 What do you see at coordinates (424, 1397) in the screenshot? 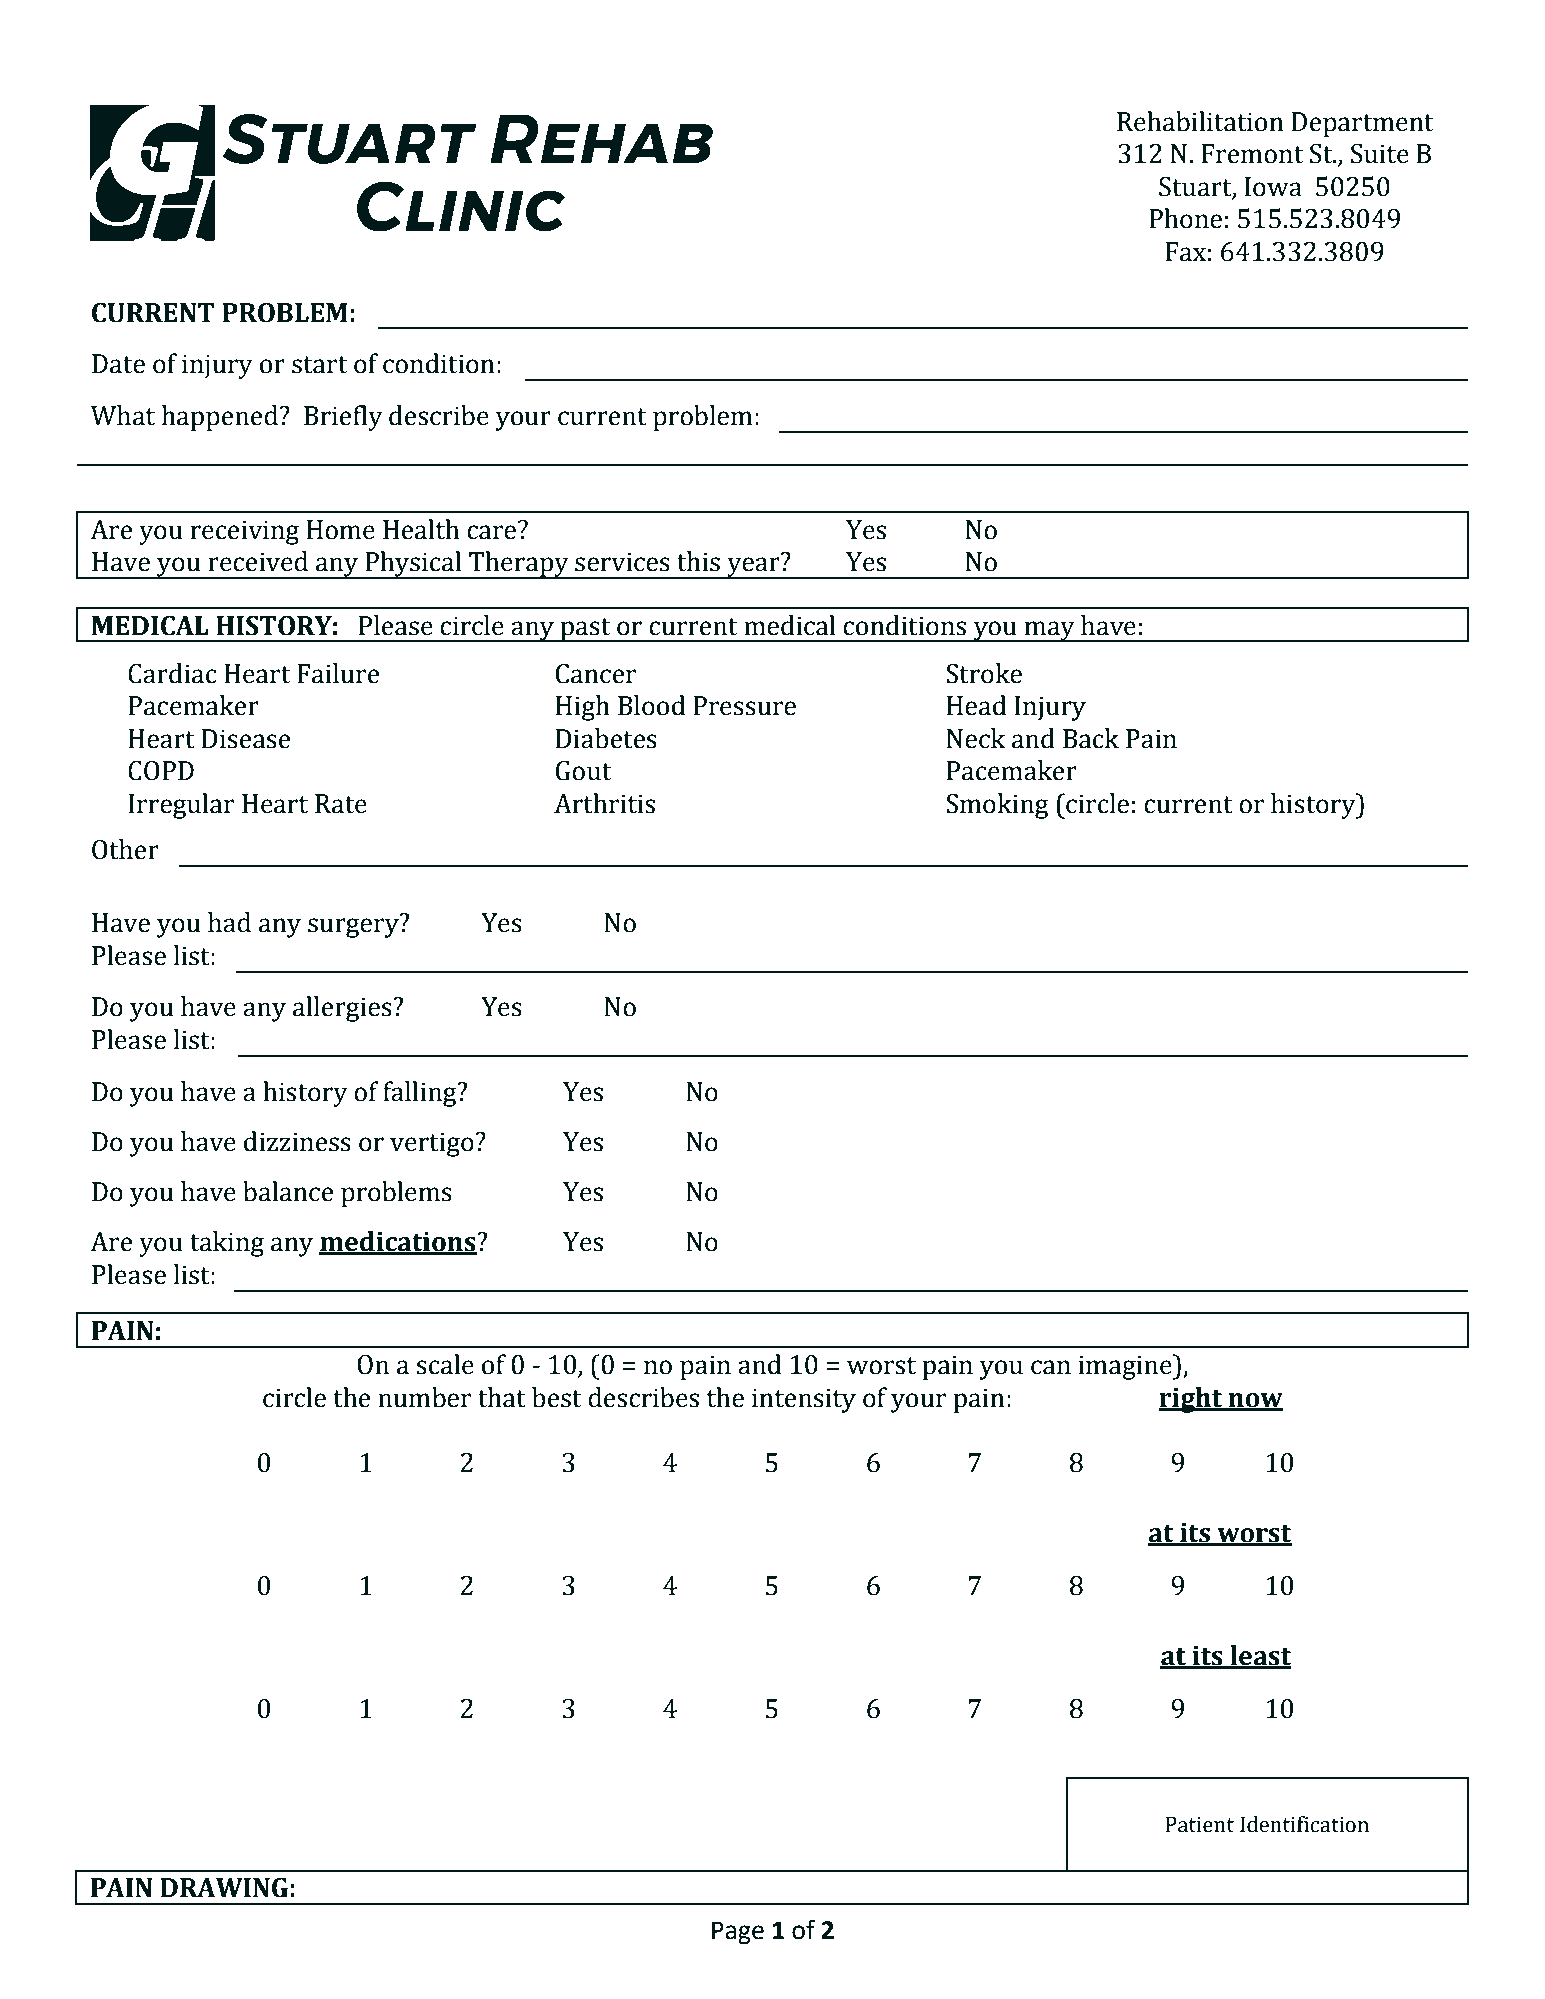
I see `number` at bounding box center [424, 1397].
